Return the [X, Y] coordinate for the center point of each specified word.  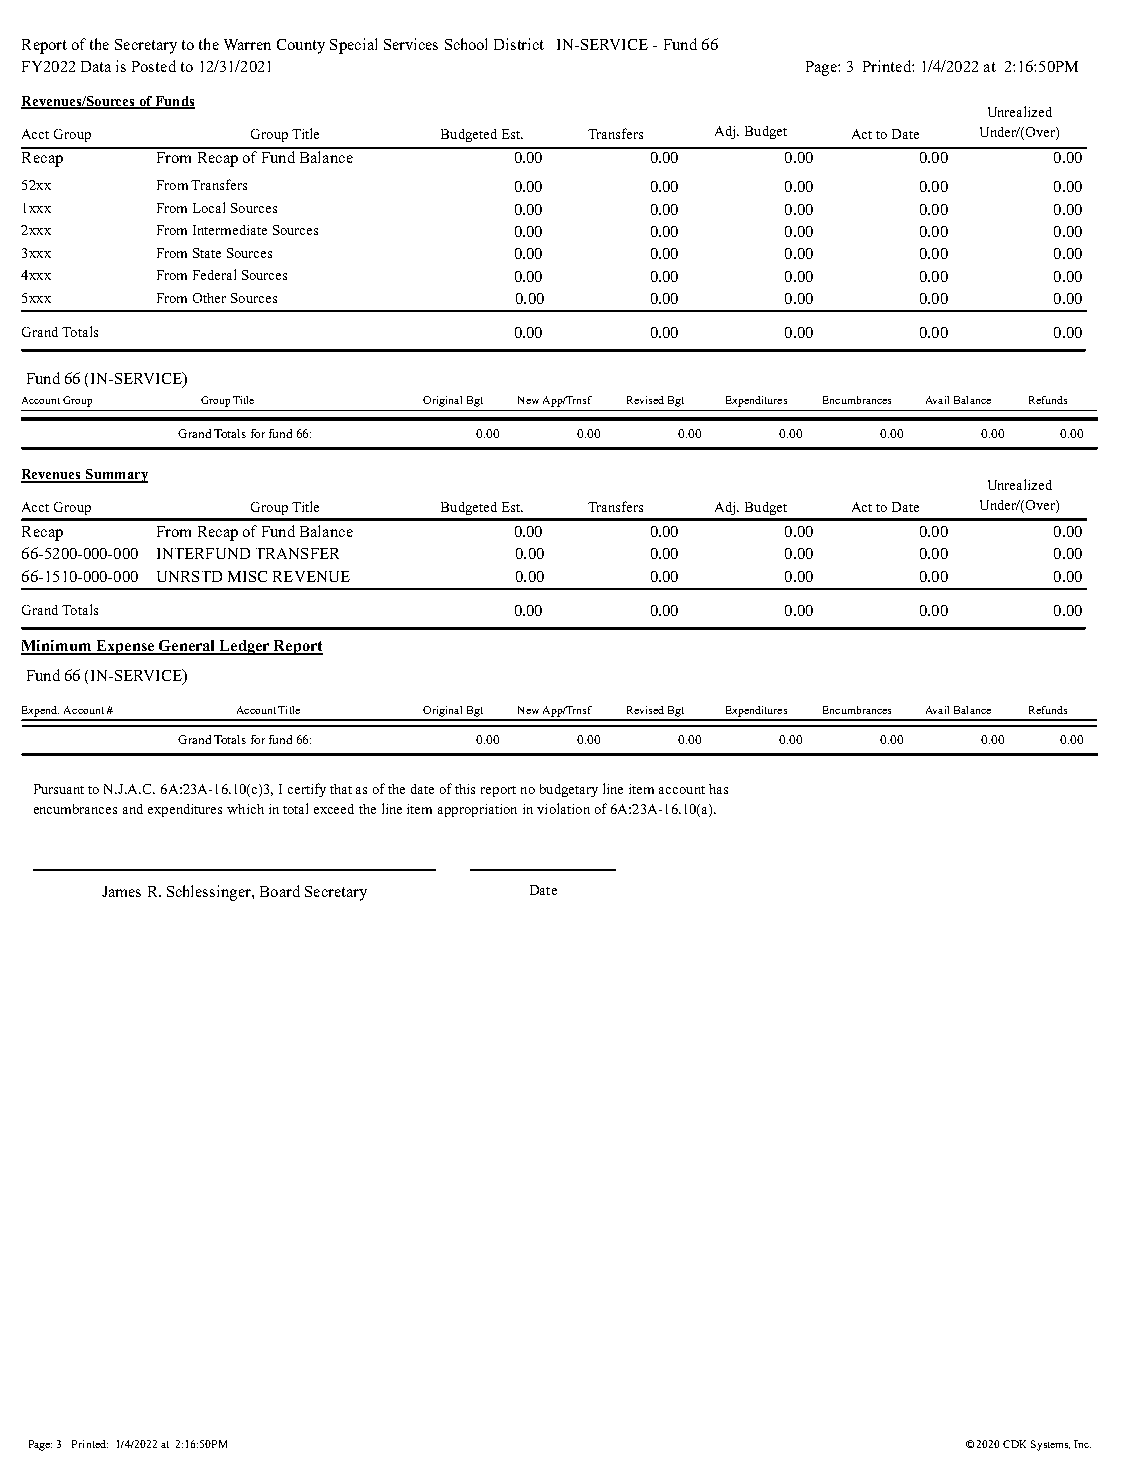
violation [563, 808]
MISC [247, 576]
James [121, 891]
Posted [154, 66]
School [466, 44]
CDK [1014, 1444]
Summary [116, 476]
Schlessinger [210, 893]
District [519, 44]
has [718, 789]
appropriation [477, 810]
